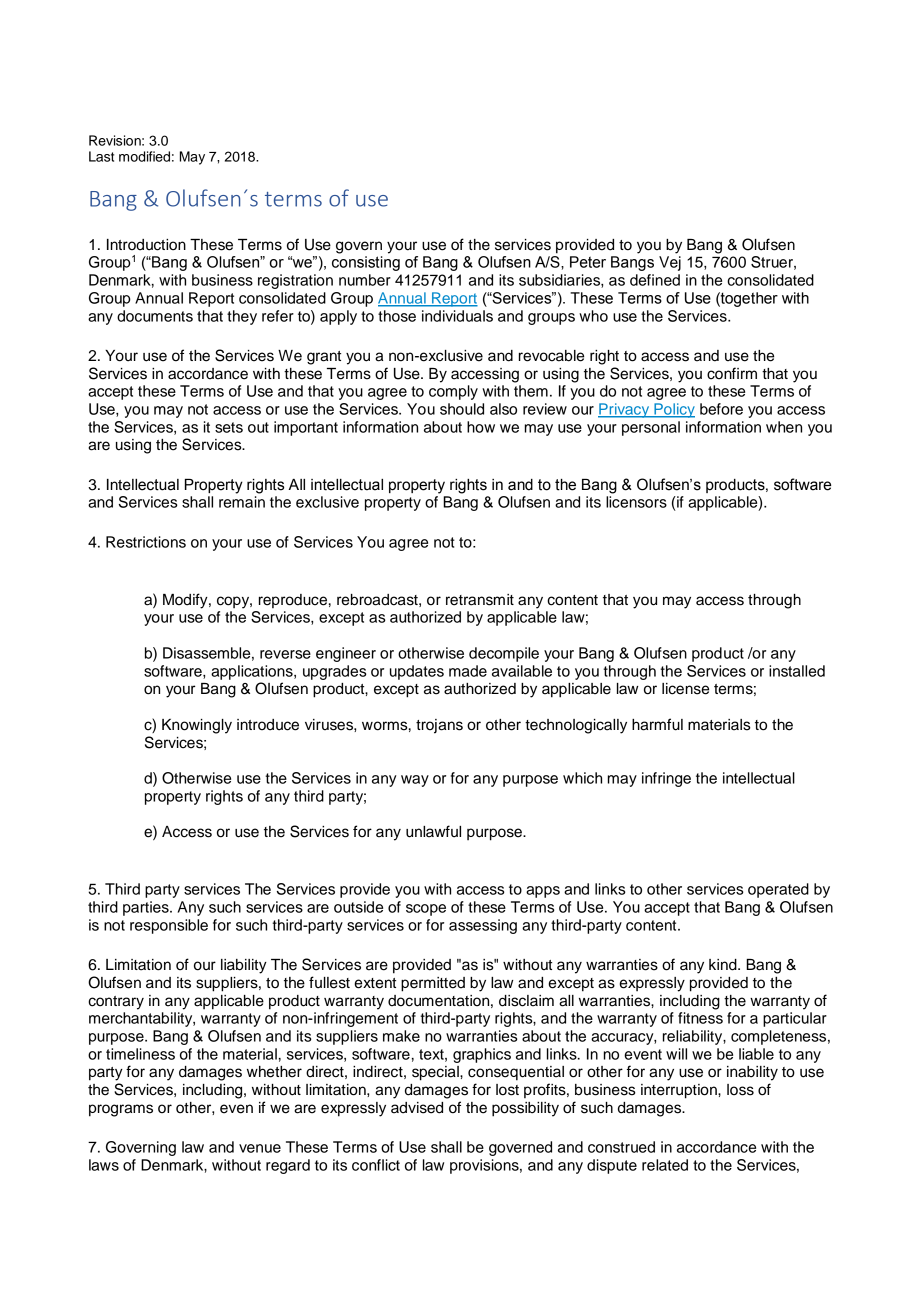  What do you see at coordinates (417, 1108) in the image?
I see `advised` at bounding box center [417, 1108].
